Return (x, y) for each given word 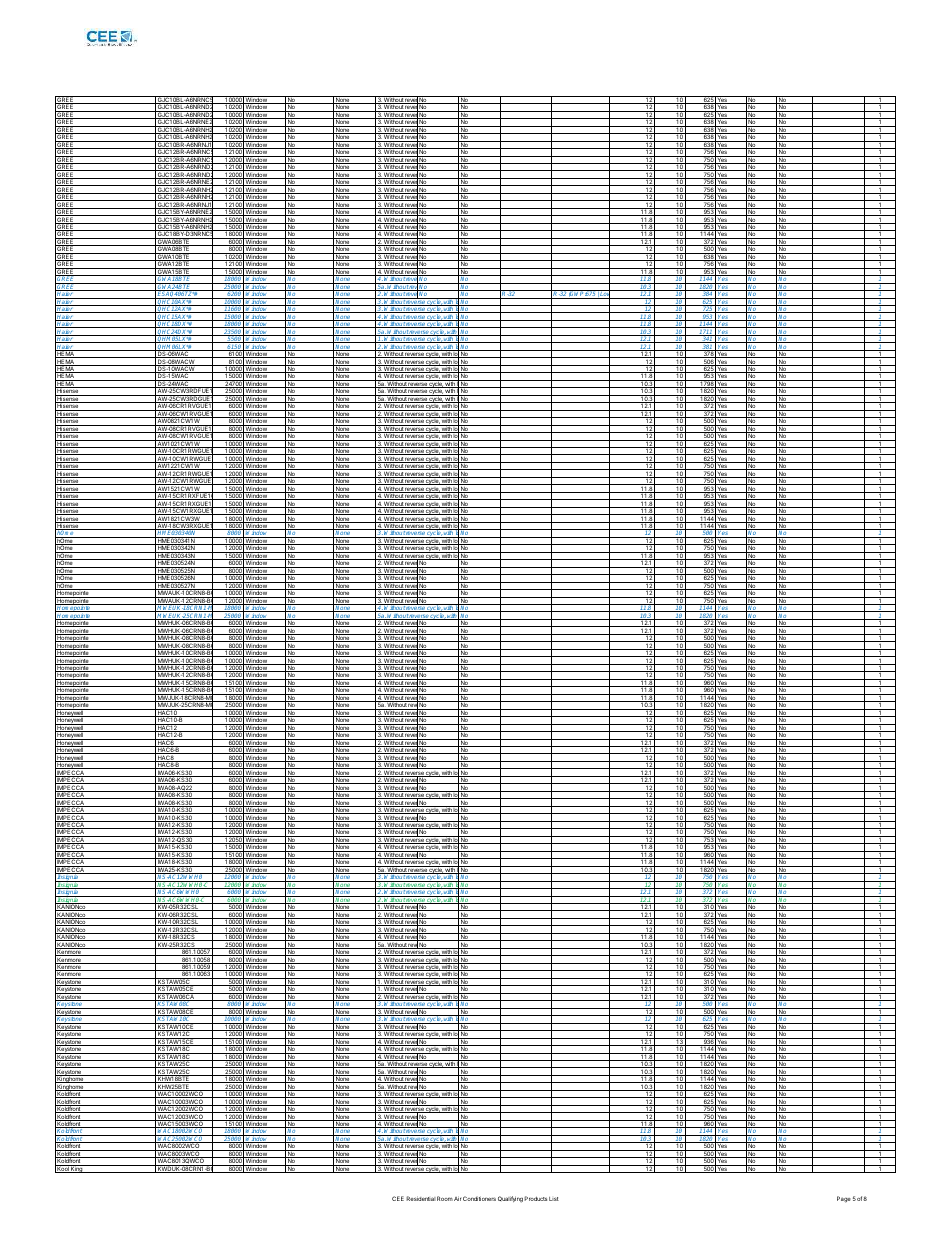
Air (457, 1198)
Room (445, 1198)
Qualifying (510, 1199)
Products (535, 1198)
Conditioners (479, 1198)
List (554, 1199)
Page (844, 1199)
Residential (421, 1198)
